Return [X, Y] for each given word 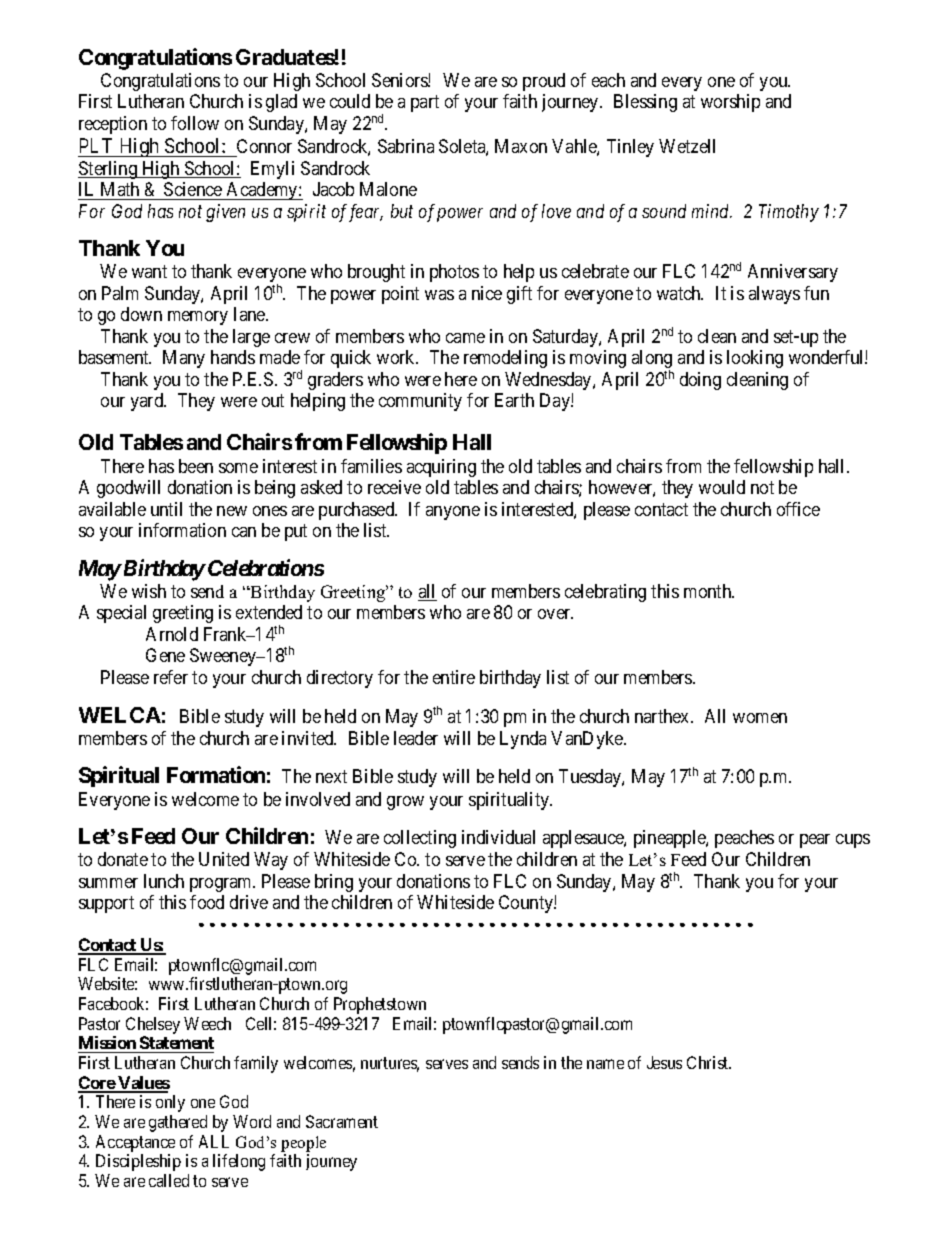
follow [195, 123]
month [709, 591]
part [425, 103]
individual [498, 837]
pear [815, 841]
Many [184, 359]
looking [755, 359]
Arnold [172, 634]
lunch [164, 881]
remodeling [505, 359]
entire [454, 677]
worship [730, 103]
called [169, 1180]
